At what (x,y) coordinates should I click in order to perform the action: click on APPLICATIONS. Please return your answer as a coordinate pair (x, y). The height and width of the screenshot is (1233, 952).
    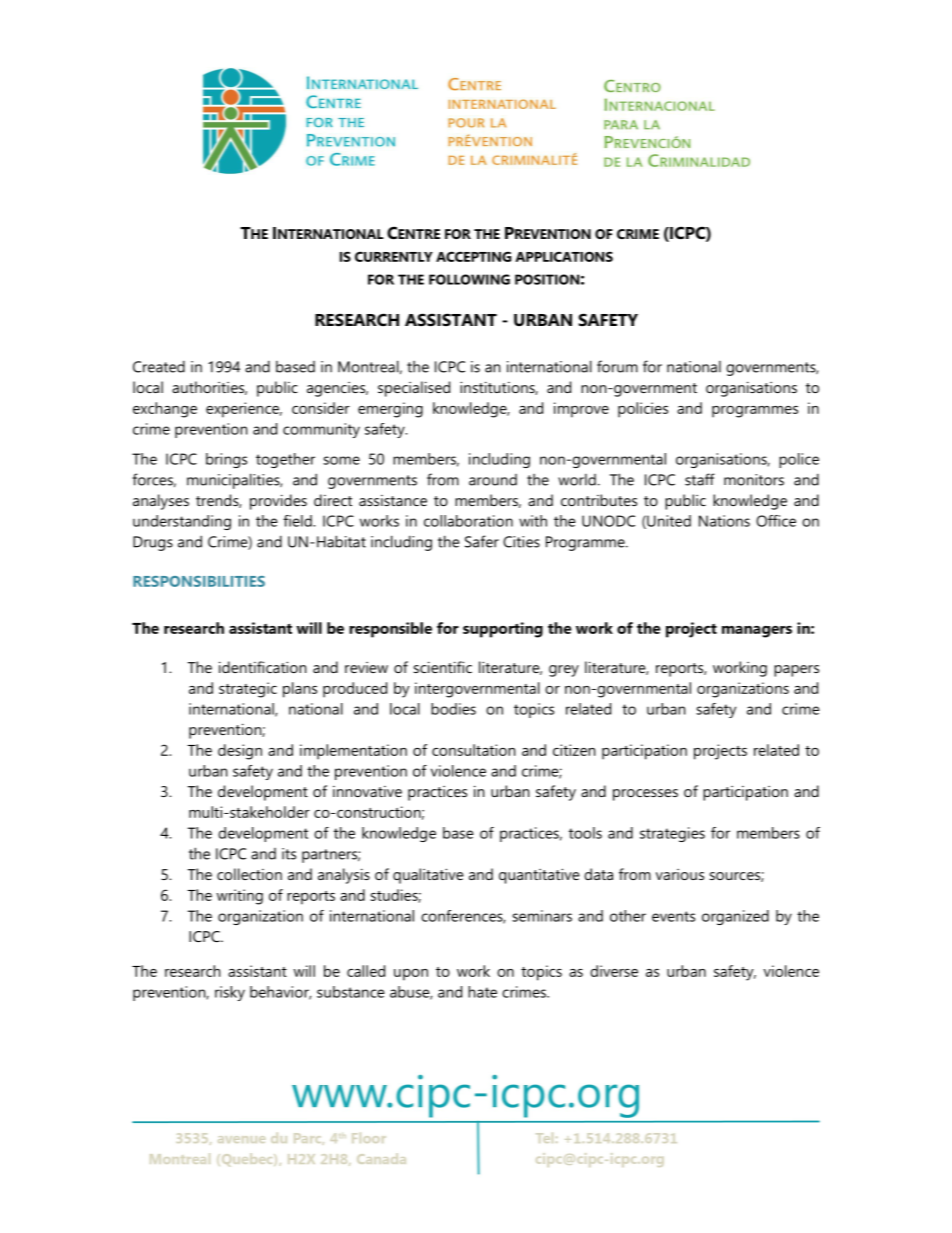
    Looking at the image, I should click on (564, 256).
